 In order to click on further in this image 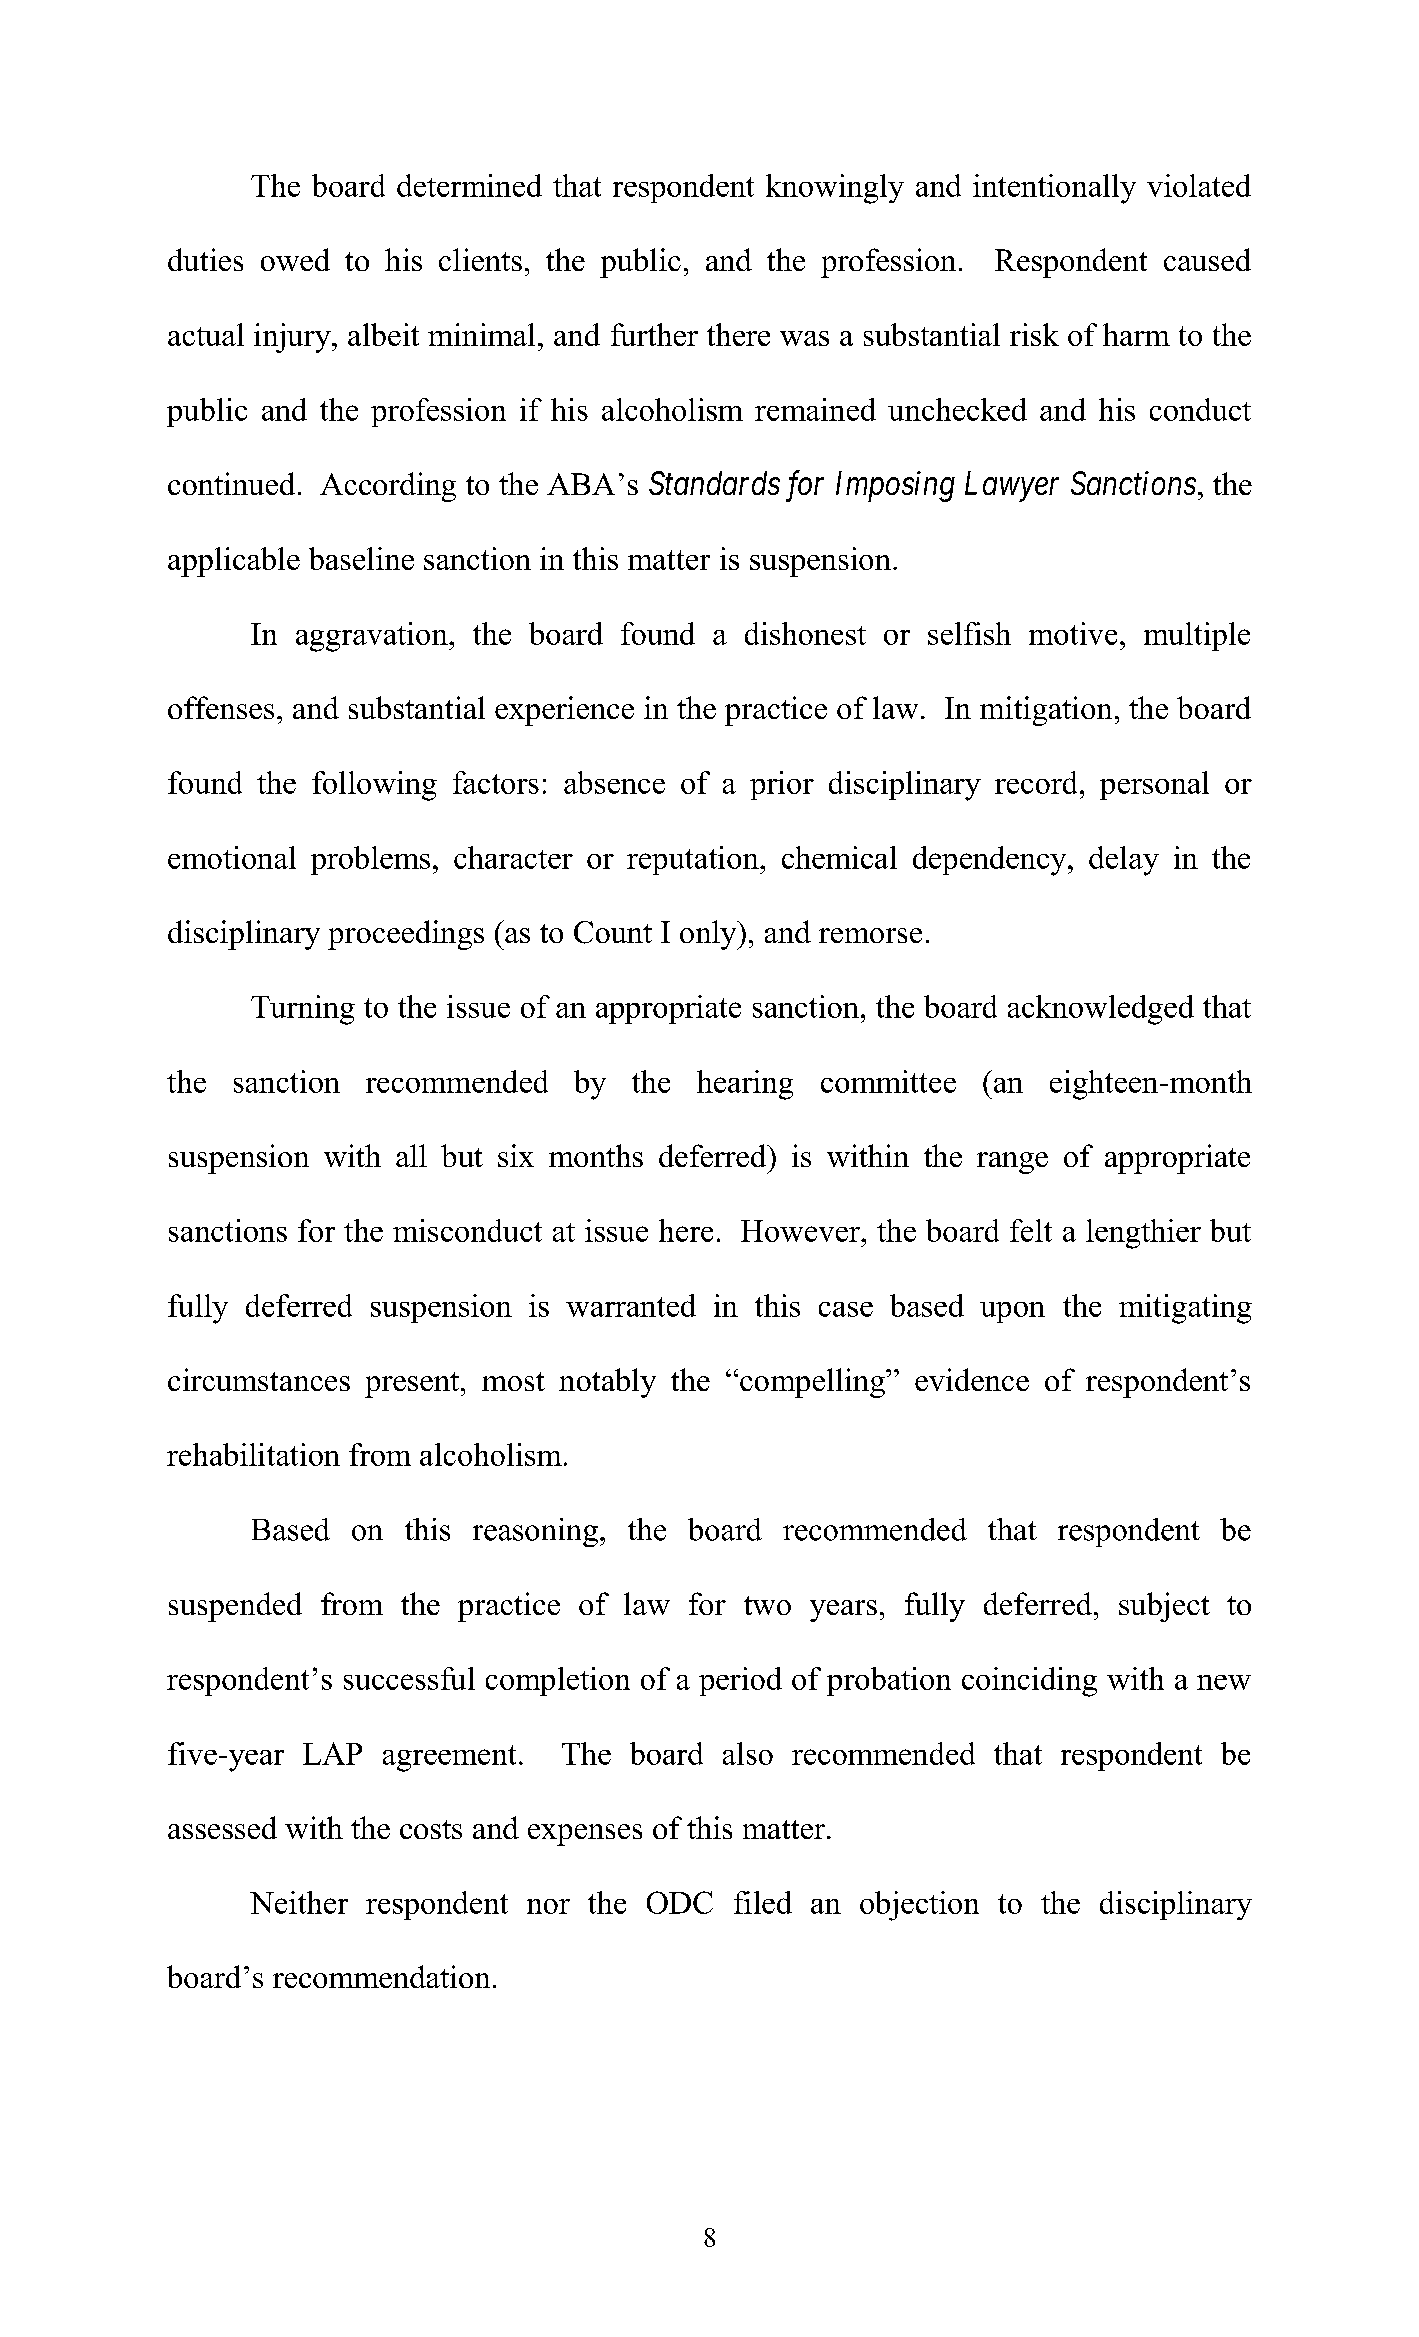, I will do `click(654, 334)`.
